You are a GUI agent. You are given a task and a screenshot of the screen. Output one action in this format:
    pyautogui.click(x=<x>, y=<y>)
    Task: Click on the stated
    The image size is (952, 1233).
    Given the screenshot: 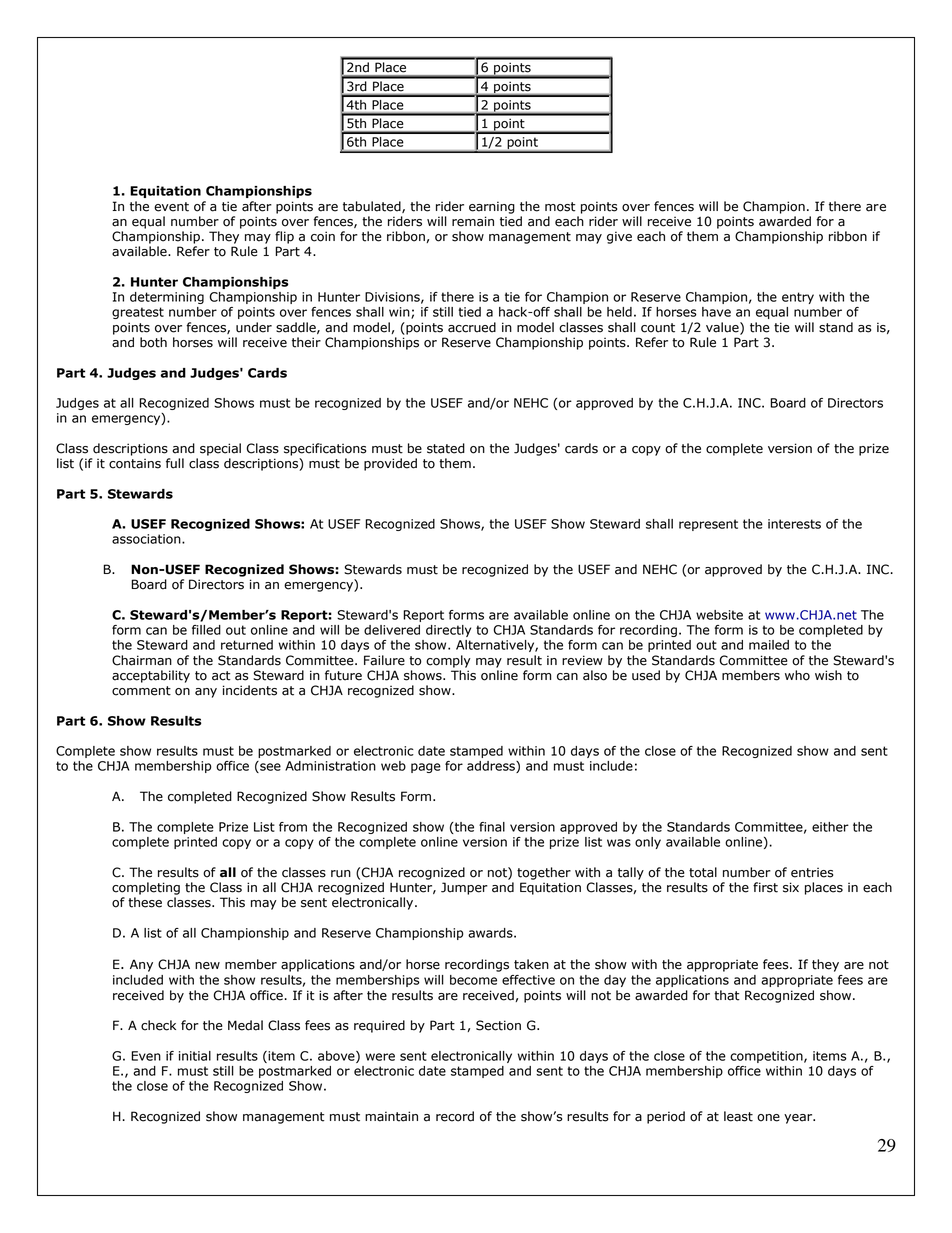 What is the action you would take?
    pyautogui.click(x=446, y=448)
